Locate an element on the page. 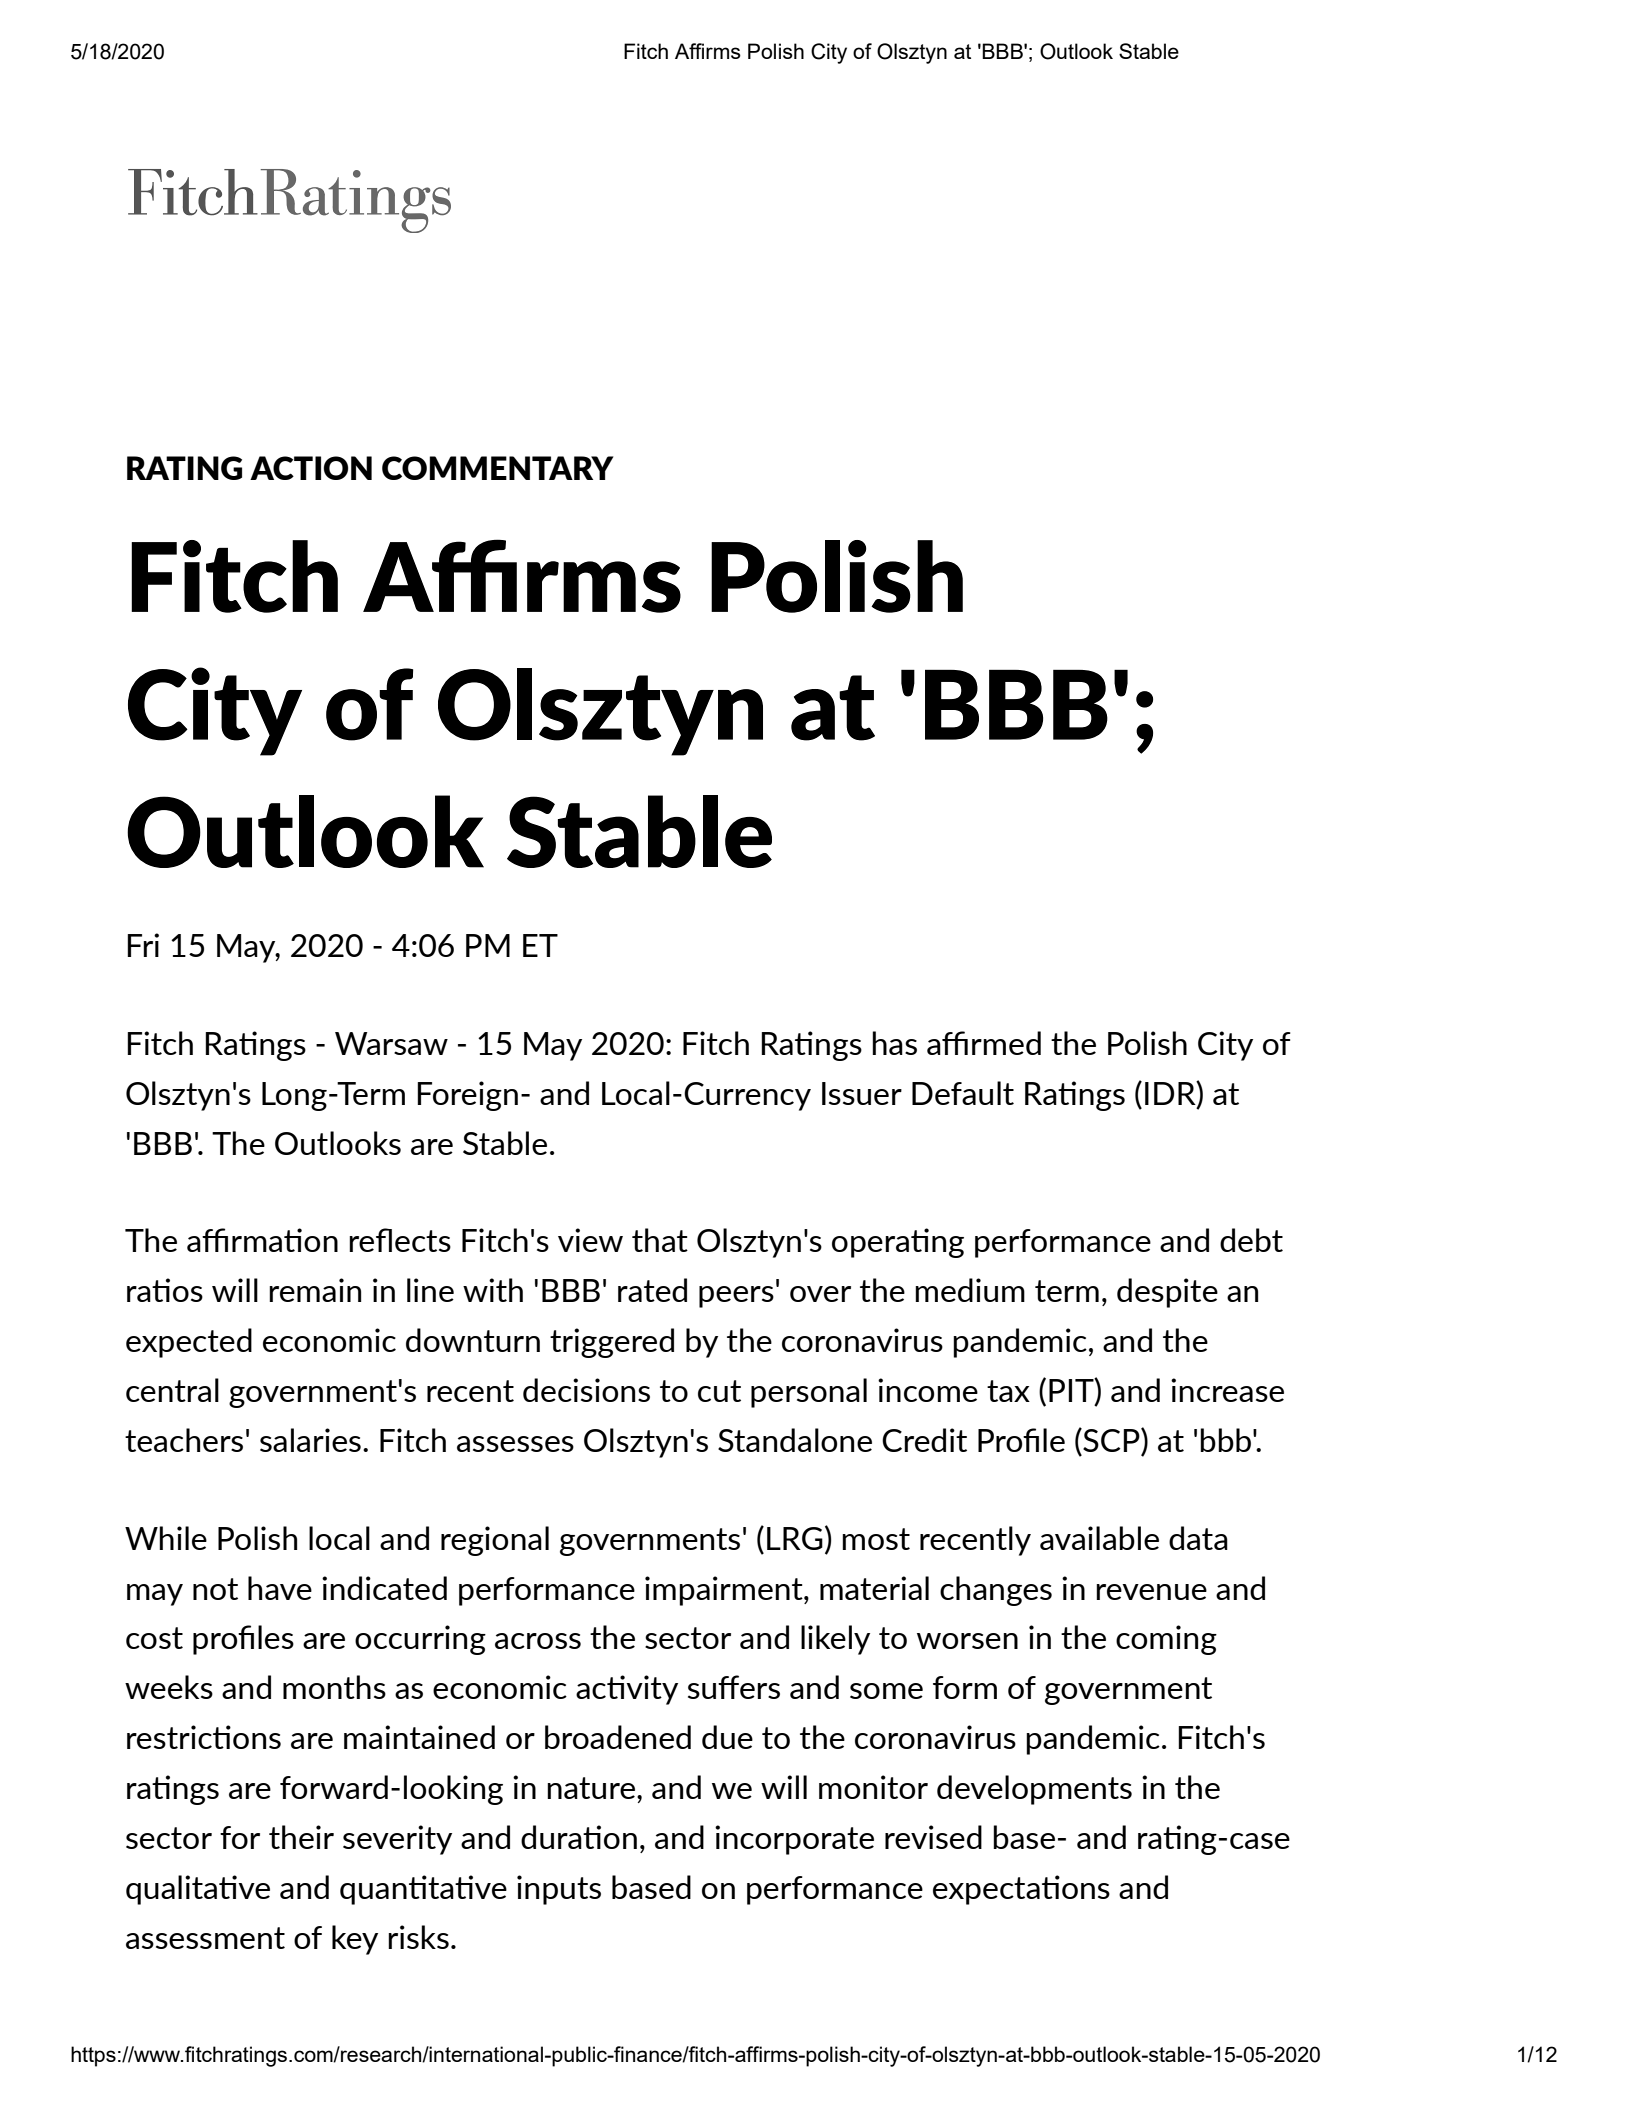 The image size is (1628, 2107). COMMENTARY is located at coordinates (497, 468).
